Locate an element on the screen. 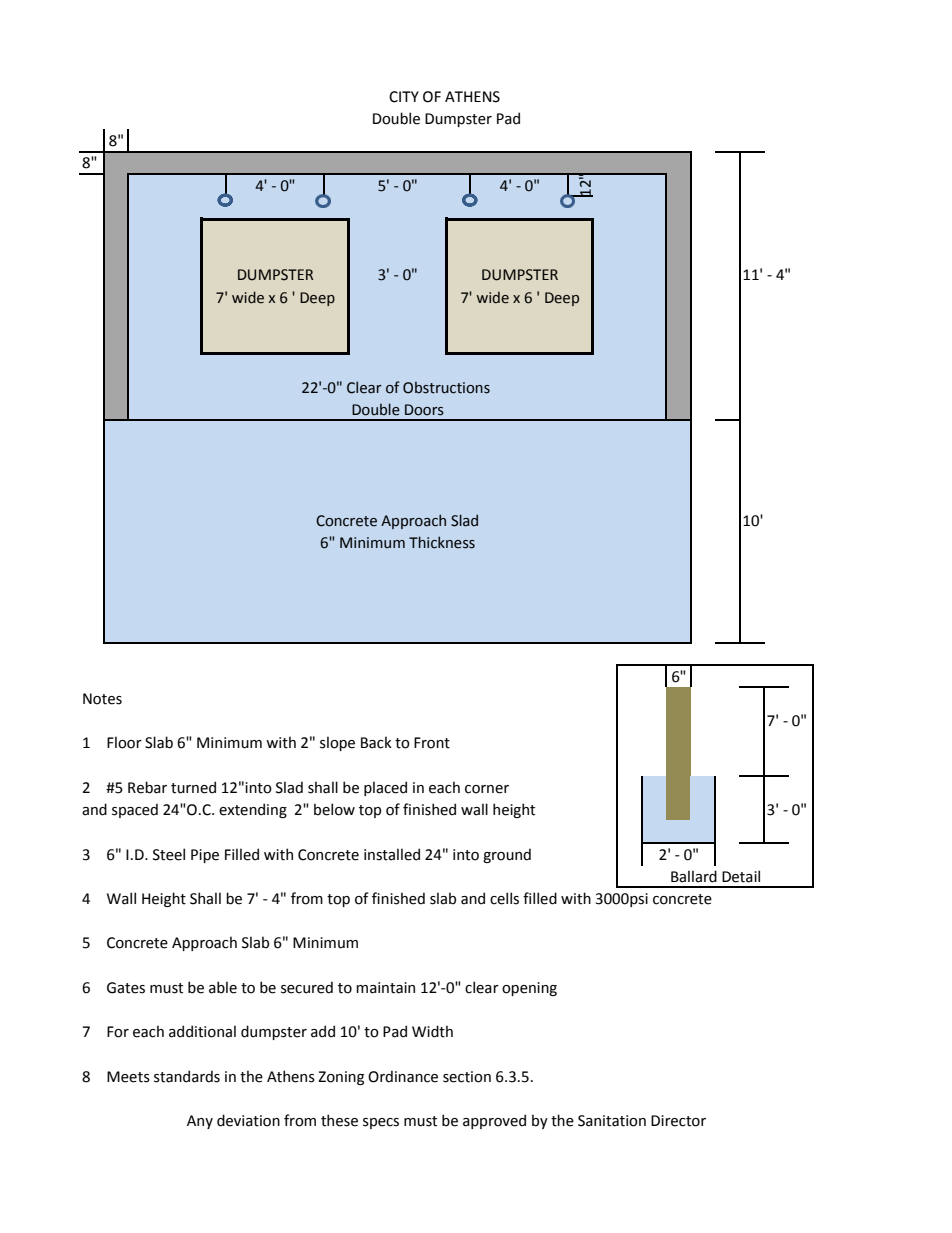 Image resolution: width=952 pixels, height=1233 pixels. Ordinance is located at coordinates (403, 1076).
